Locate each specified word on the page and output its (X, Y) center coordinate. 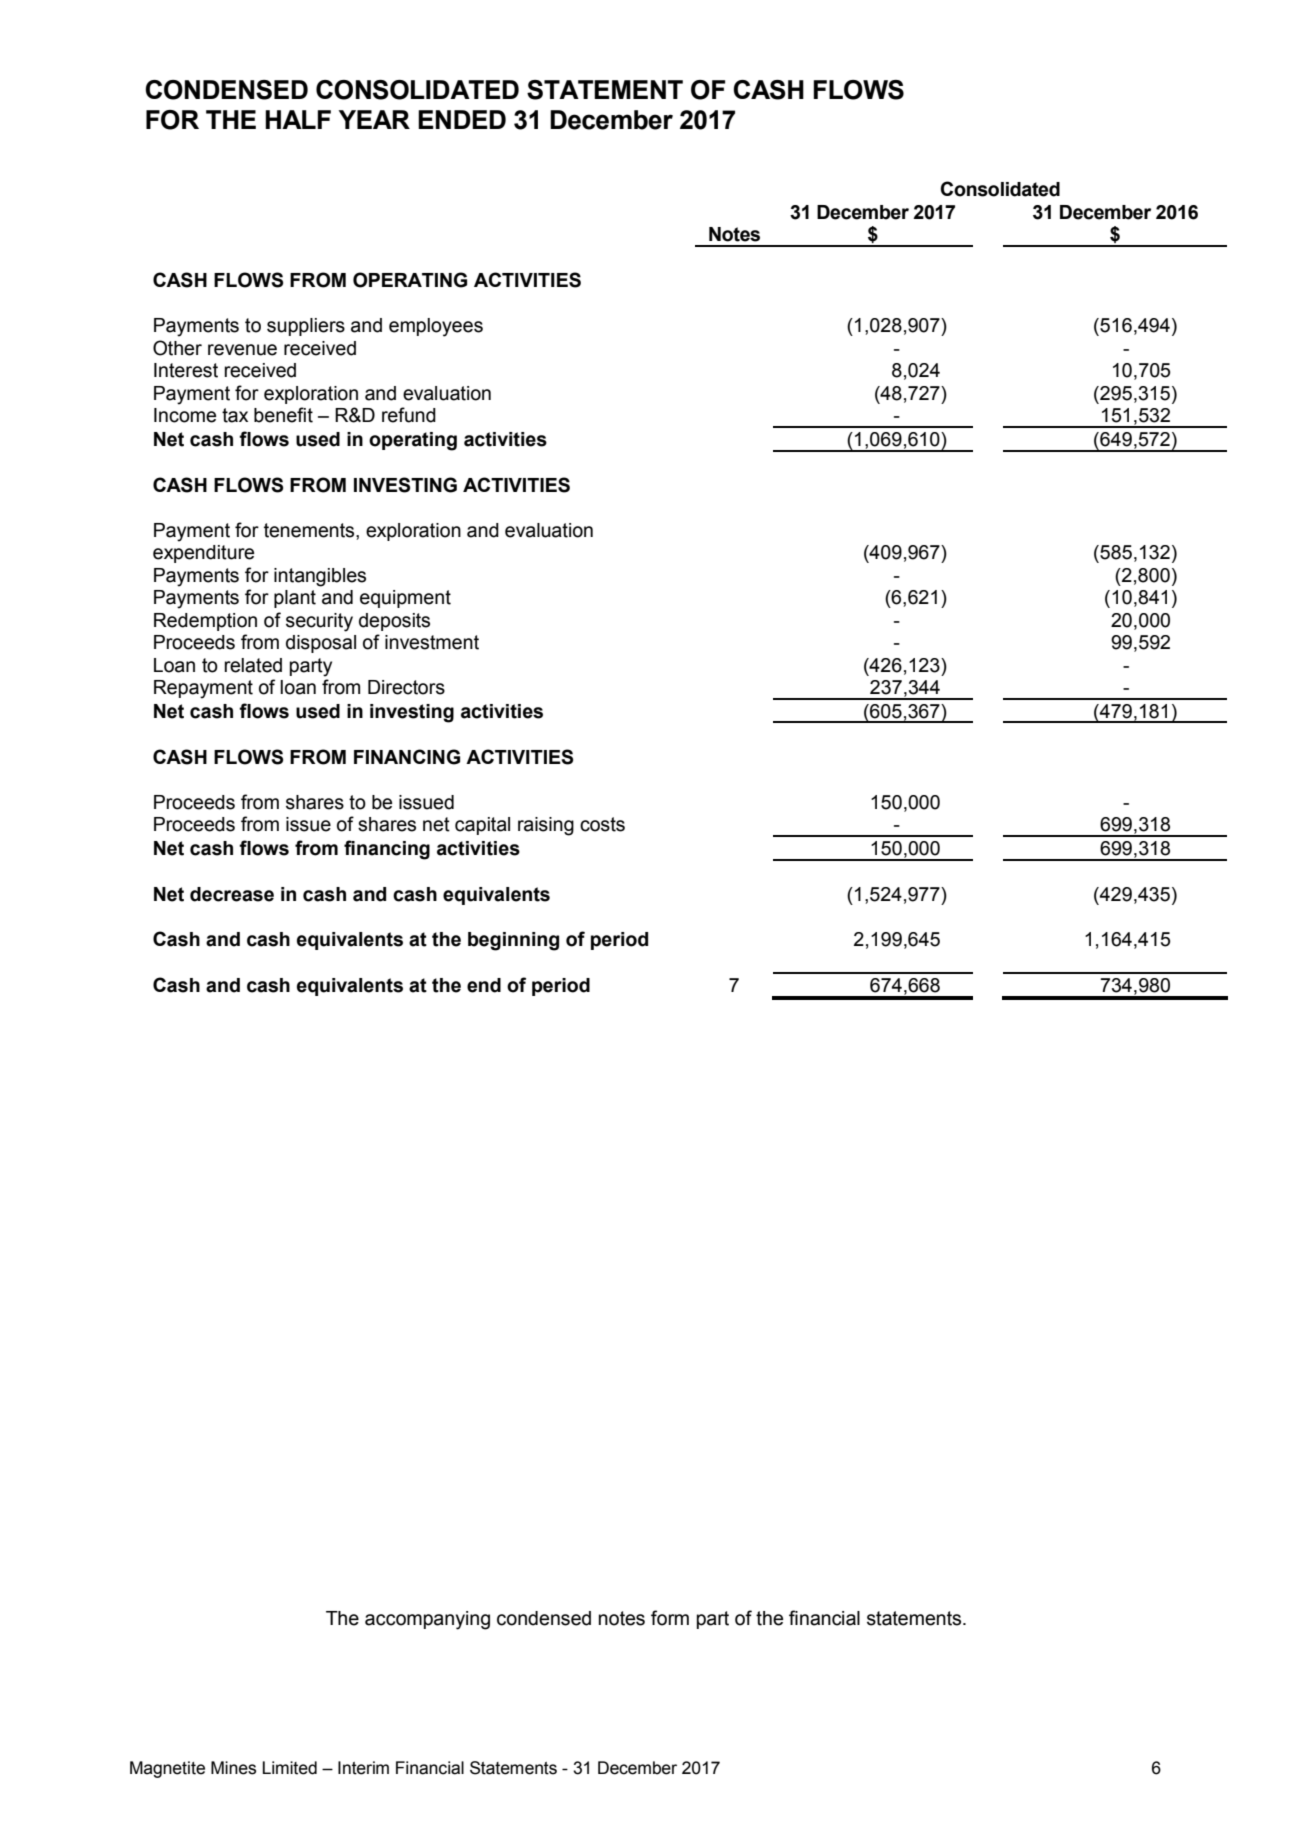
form (670, 1618)
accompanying (427, 1620)
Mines (233, 1768)
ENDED (462, 119)
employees (436, 327)
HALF (298, 119)
